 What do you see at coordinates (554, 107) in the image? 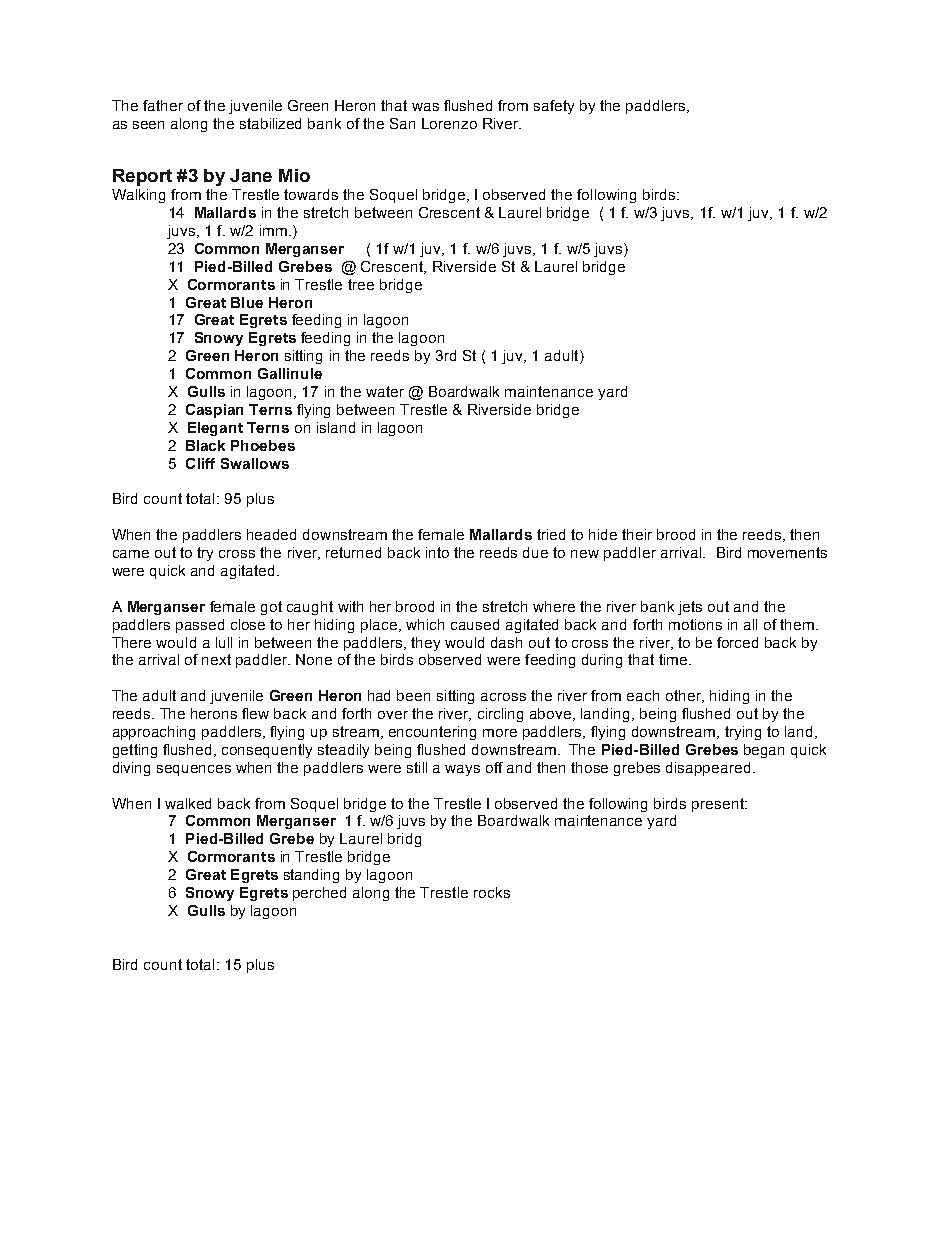
I see `safety` at bounding box center [554, 107].
